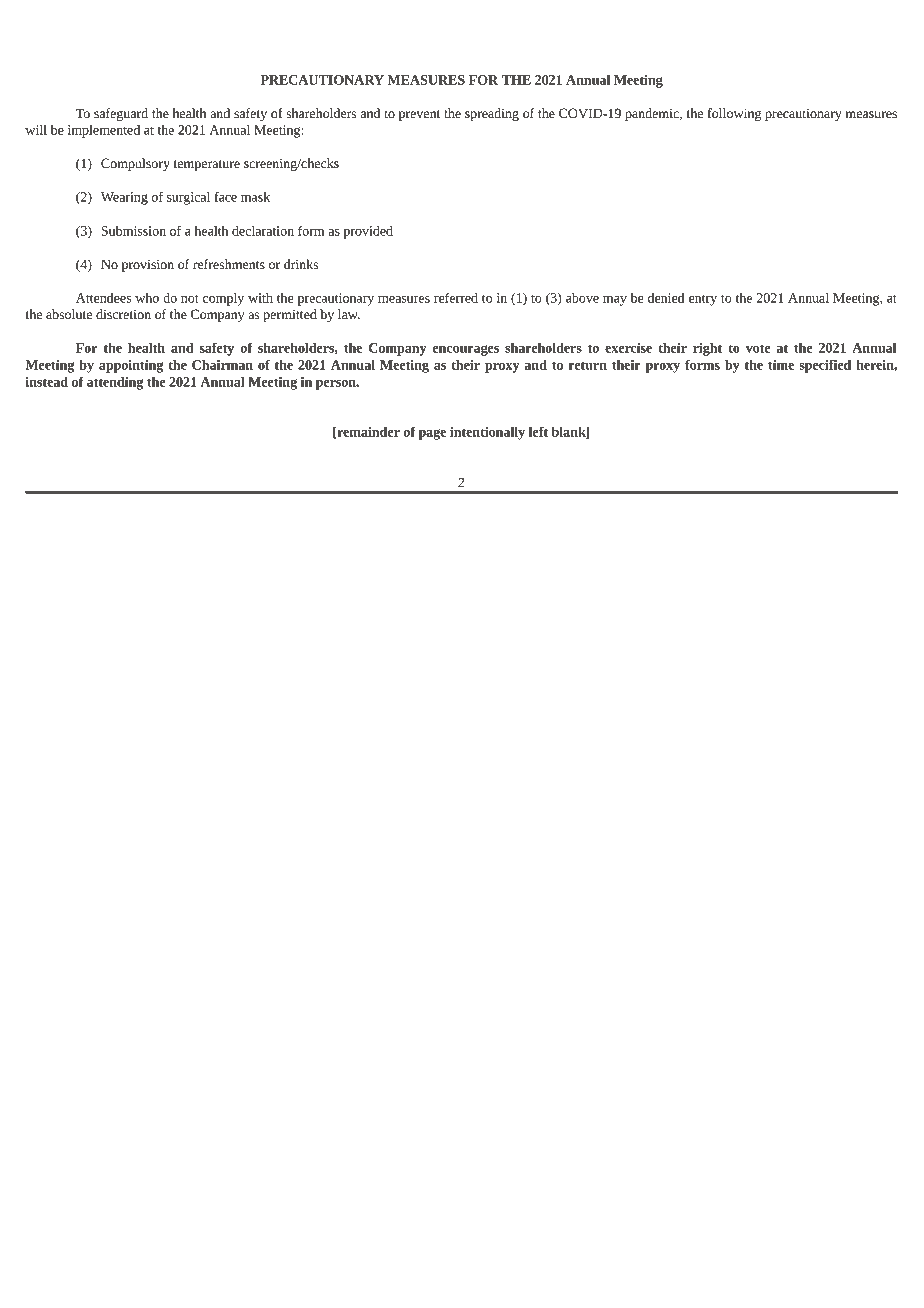 The image size is (924, 1308). What do you see at coordinates (466, 350) in the document?
I see `encourages` at bounding box center [466, 350].
